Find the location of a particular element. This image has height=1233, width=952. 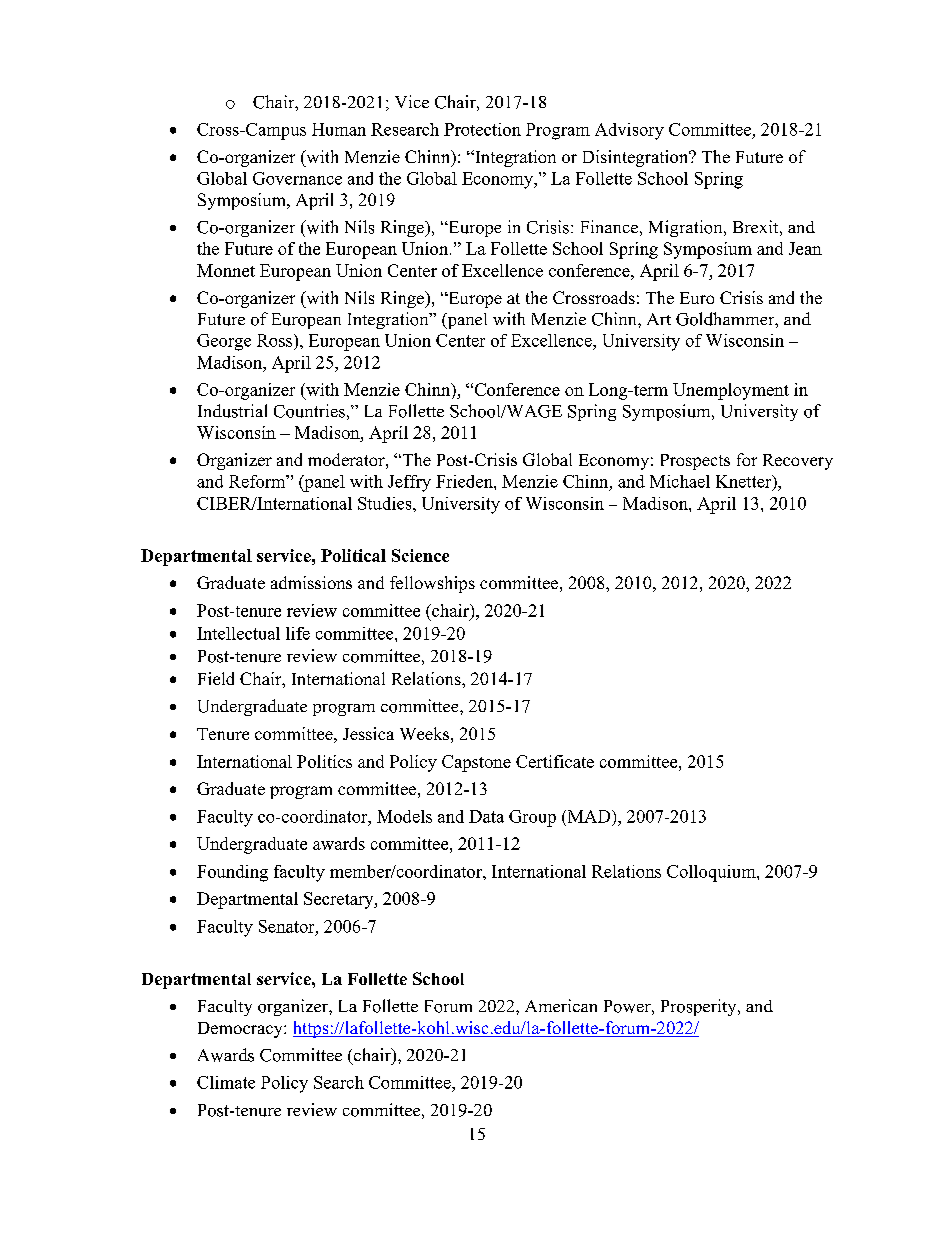

Protection is located at coordinates (482, 129).
